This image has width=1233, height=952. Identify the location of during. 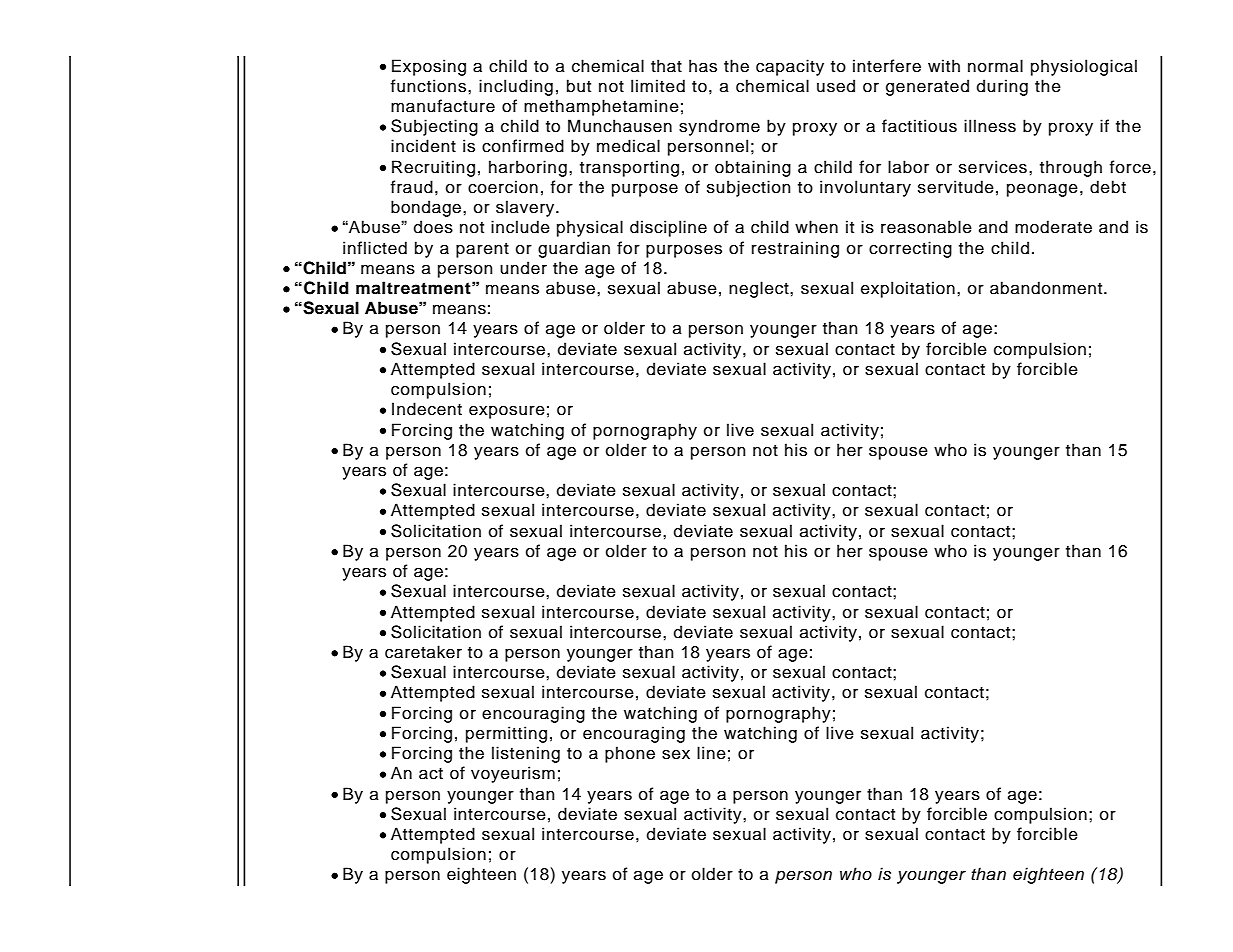
(1002, 87).
